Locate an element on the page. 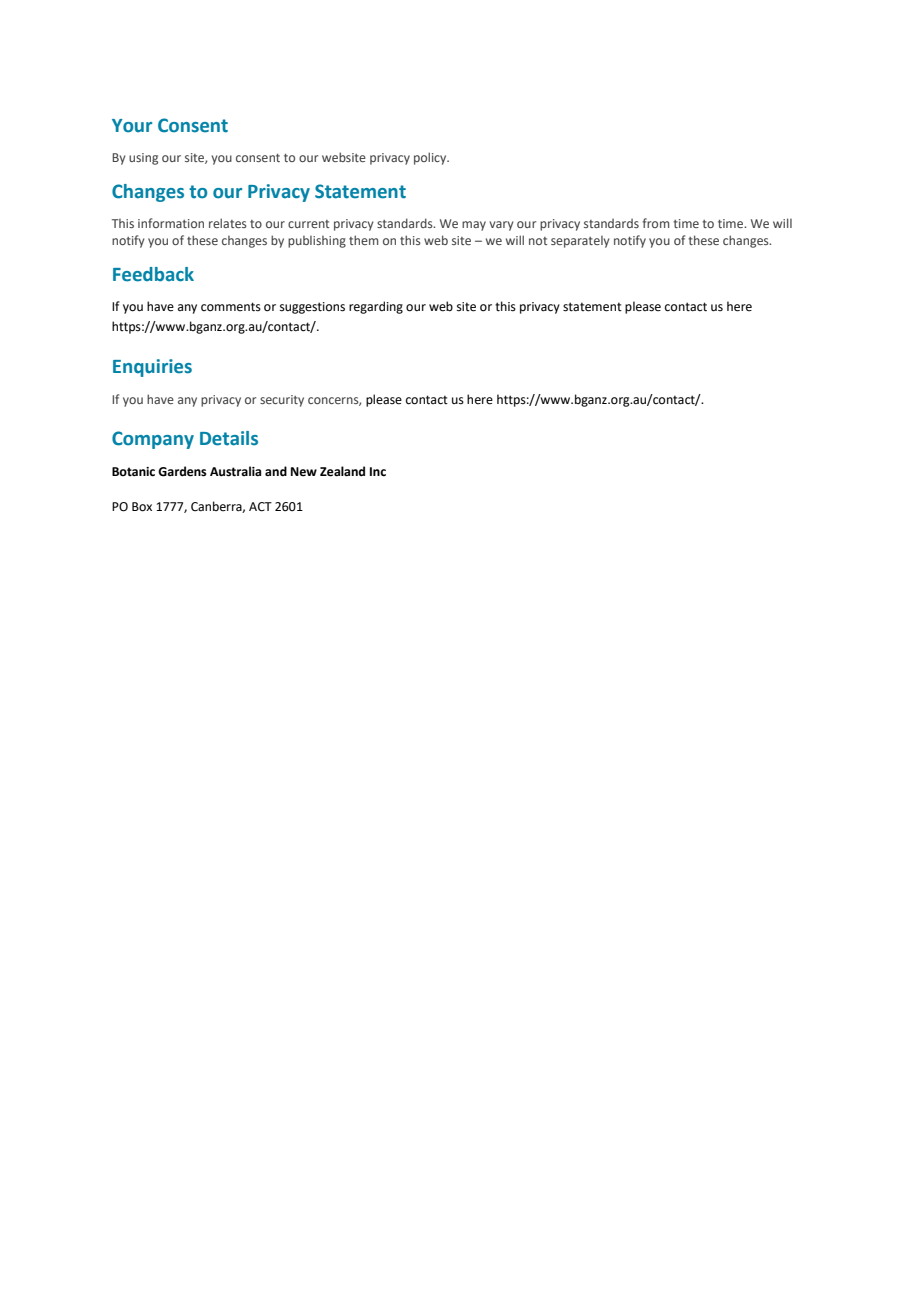 This image has width=924, height=1308. Your is located at coordinates (132, 126).
